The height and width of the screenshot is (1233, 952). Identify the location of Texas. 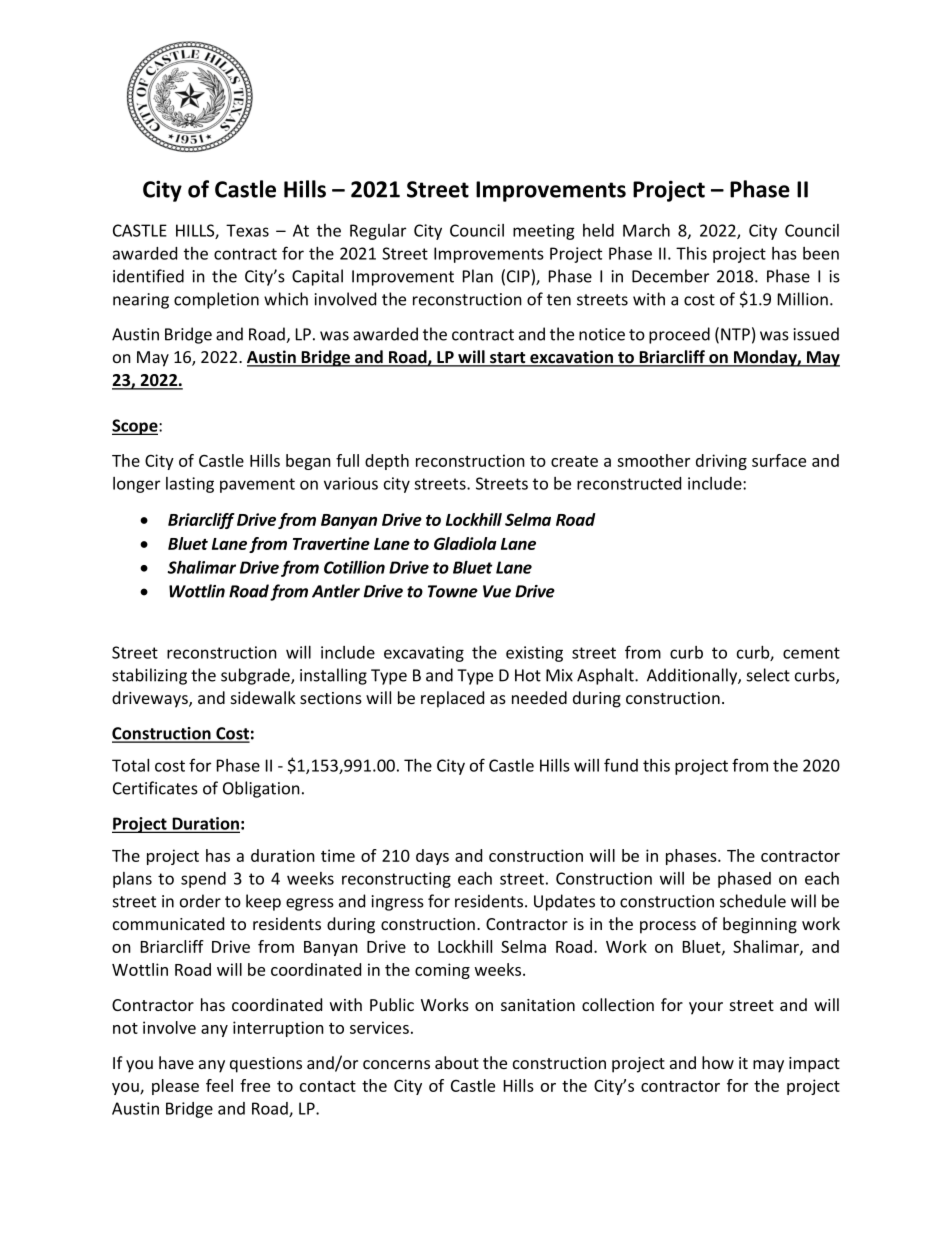
(247, 230).
